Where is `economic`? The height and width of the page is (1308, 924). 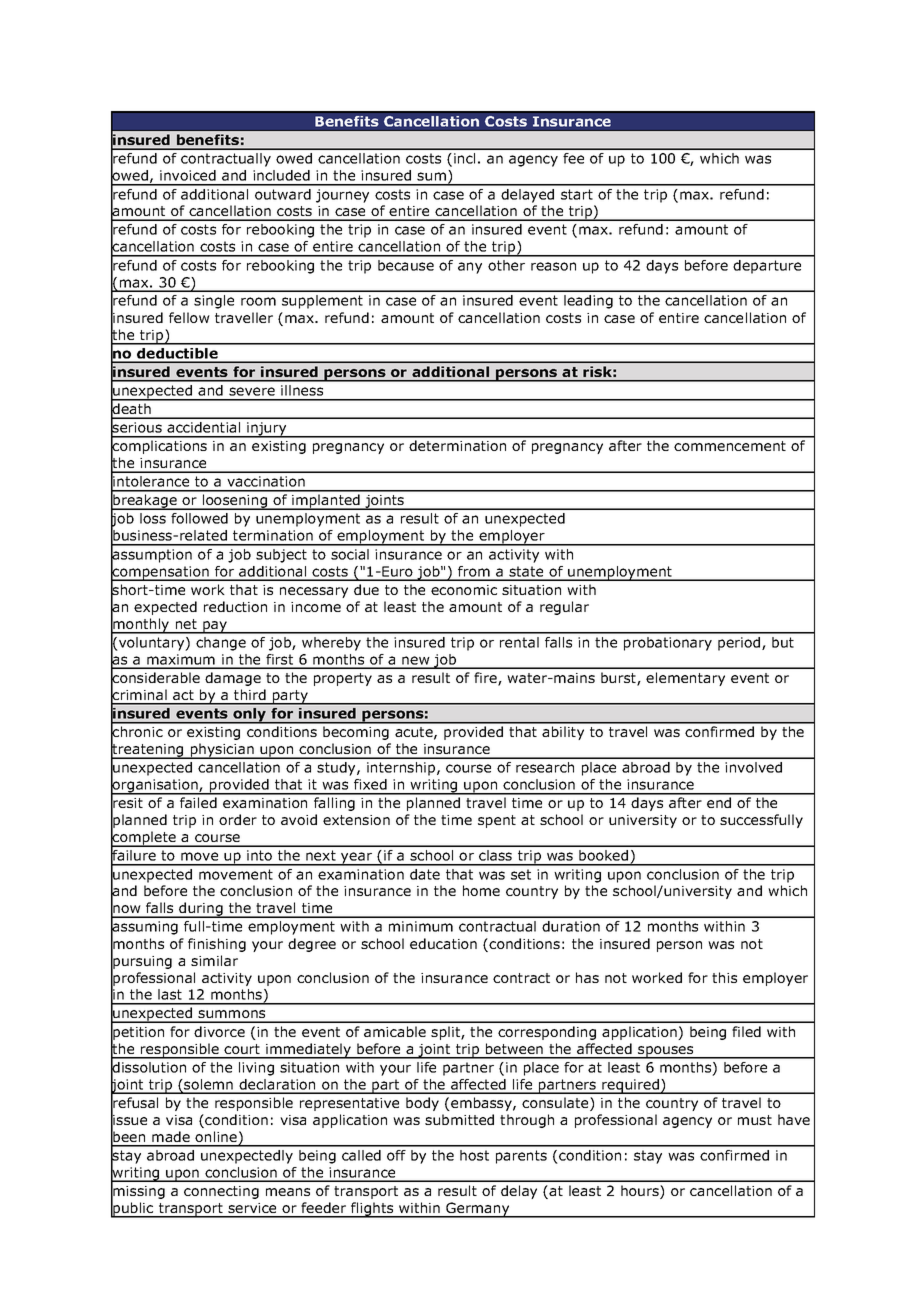
economic is located at coordinates (464, 590).
